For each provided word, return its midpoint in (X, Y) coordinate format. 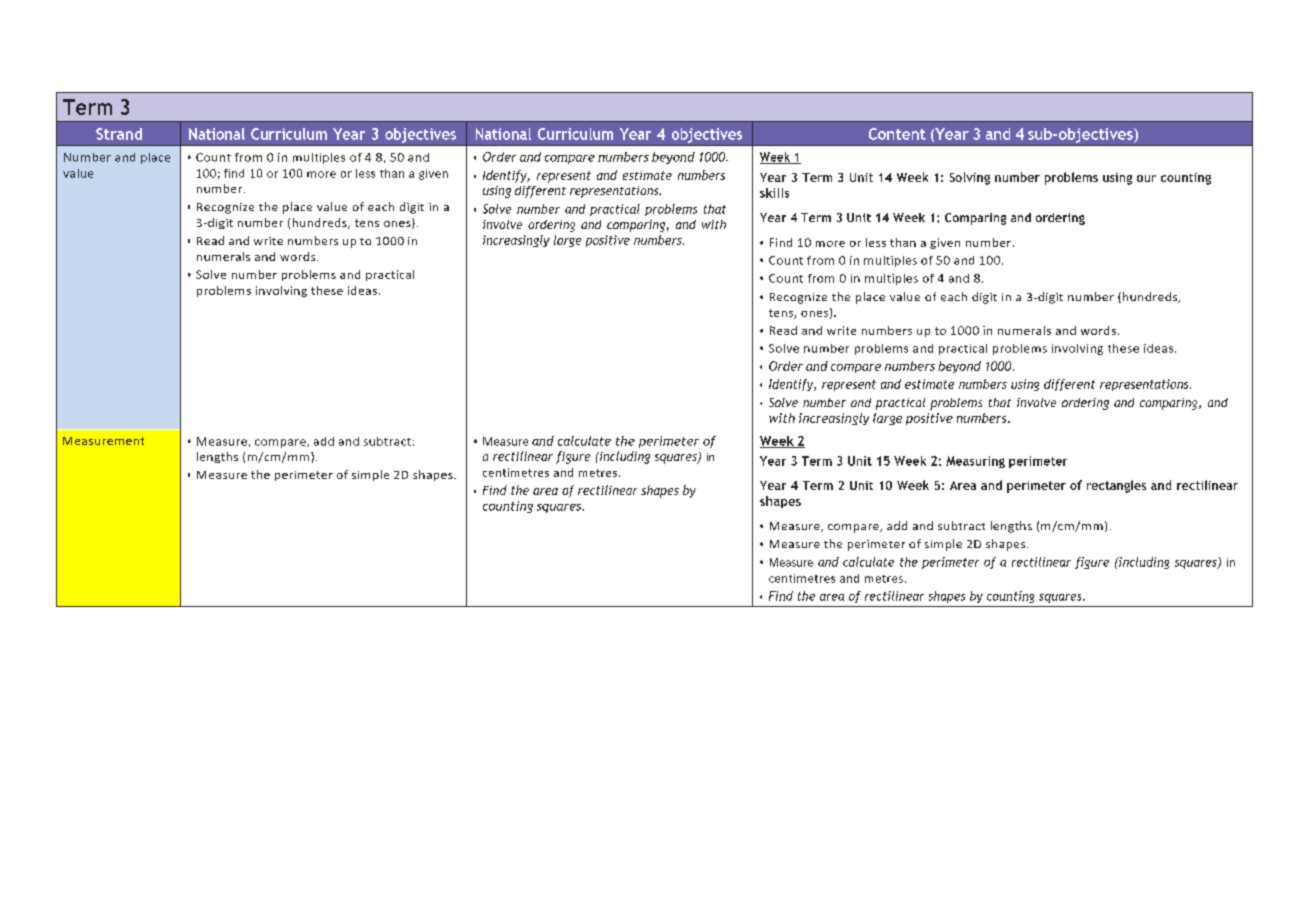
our (1146, 178)
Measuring (975, 462)
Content (897, 134)
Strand (119, 134)
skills (774, 193)
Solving (970, 178)
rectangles (1116, 486)
